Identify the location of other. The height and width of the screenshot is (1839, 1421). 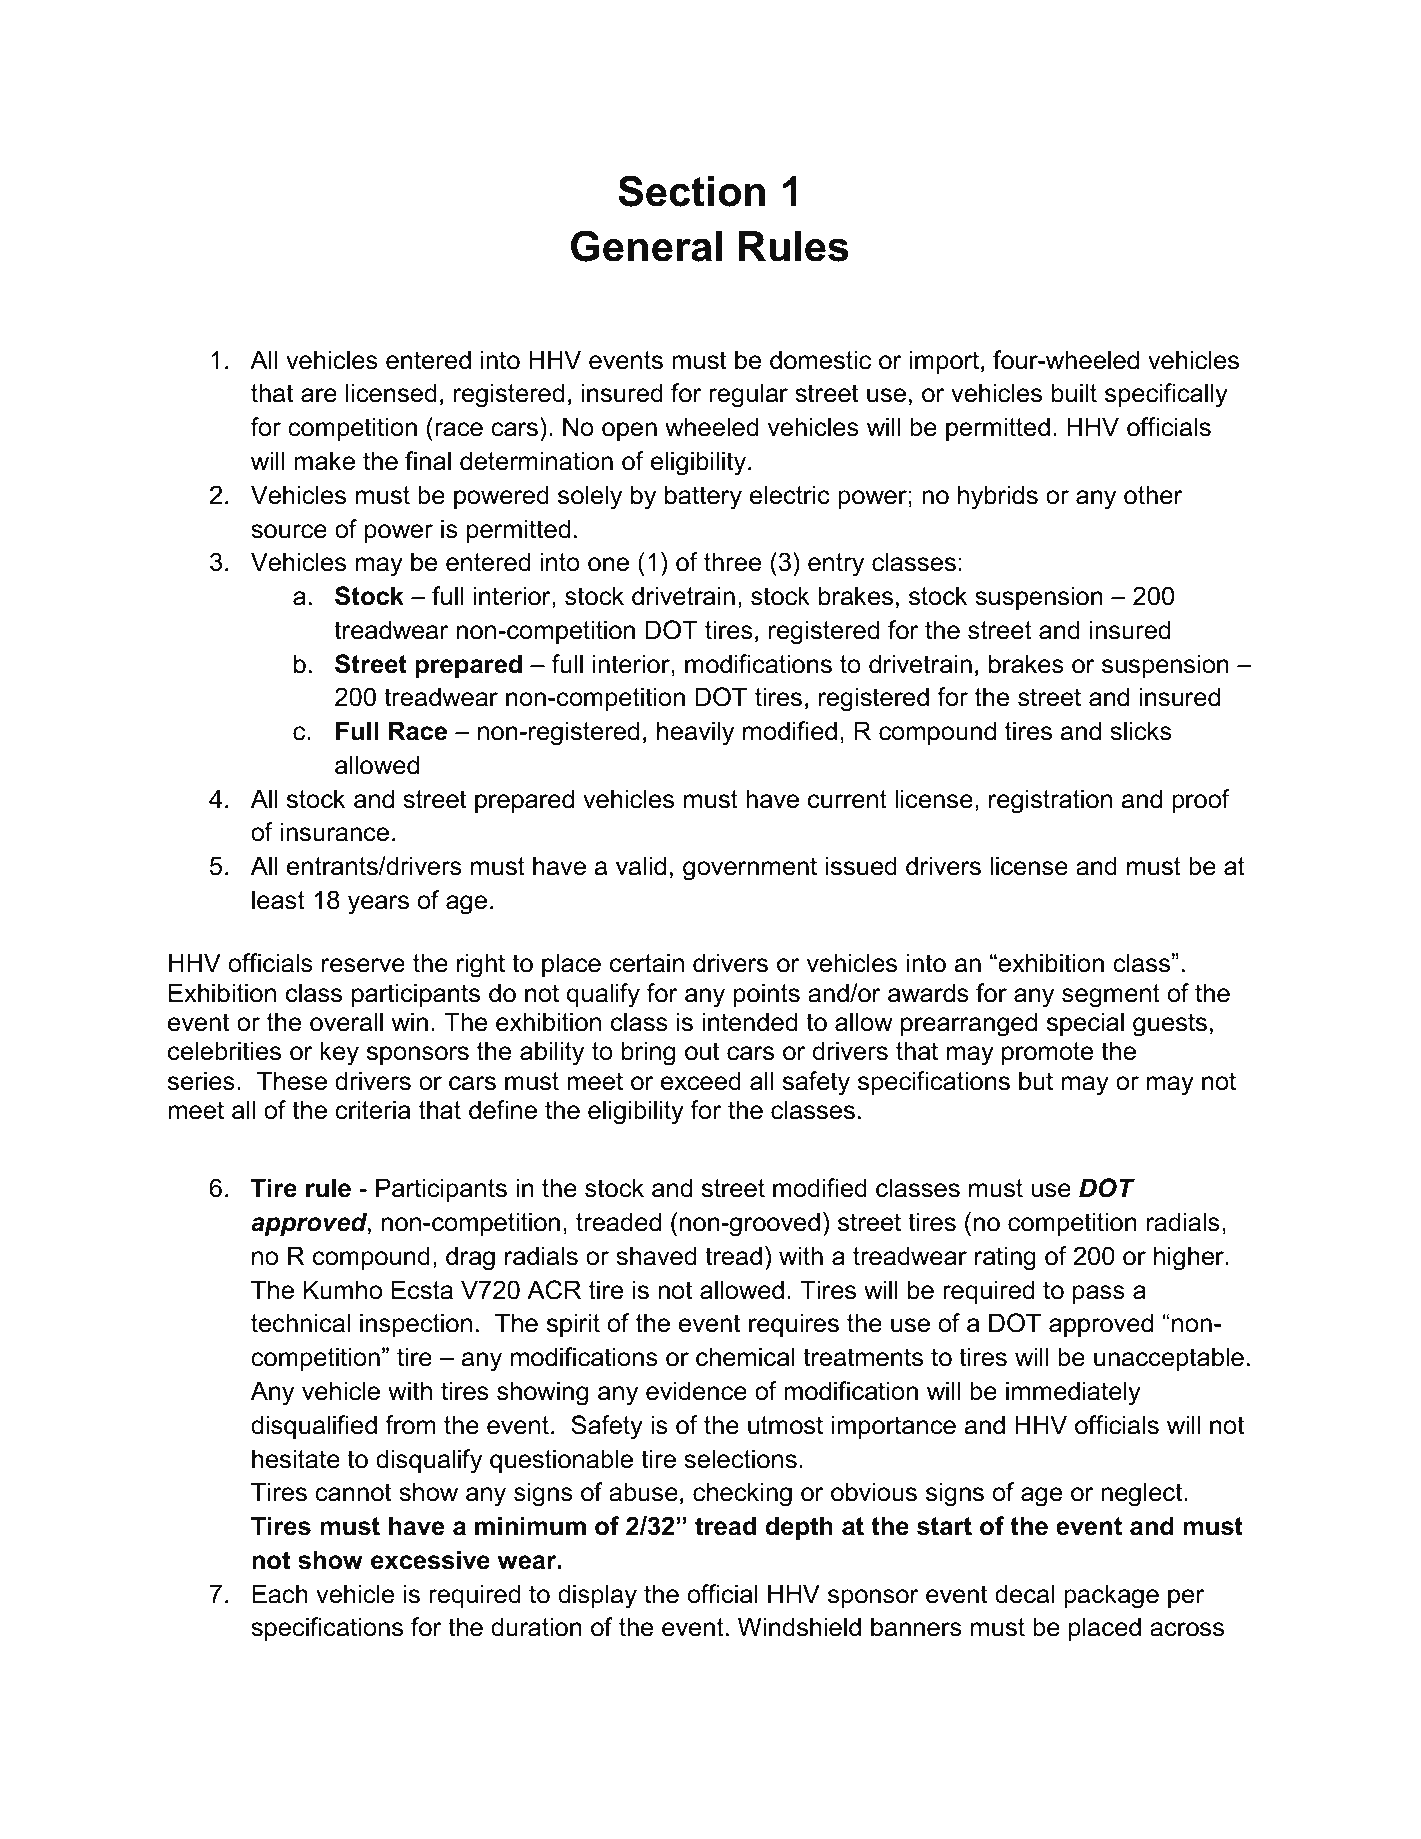
(1153, 495).
